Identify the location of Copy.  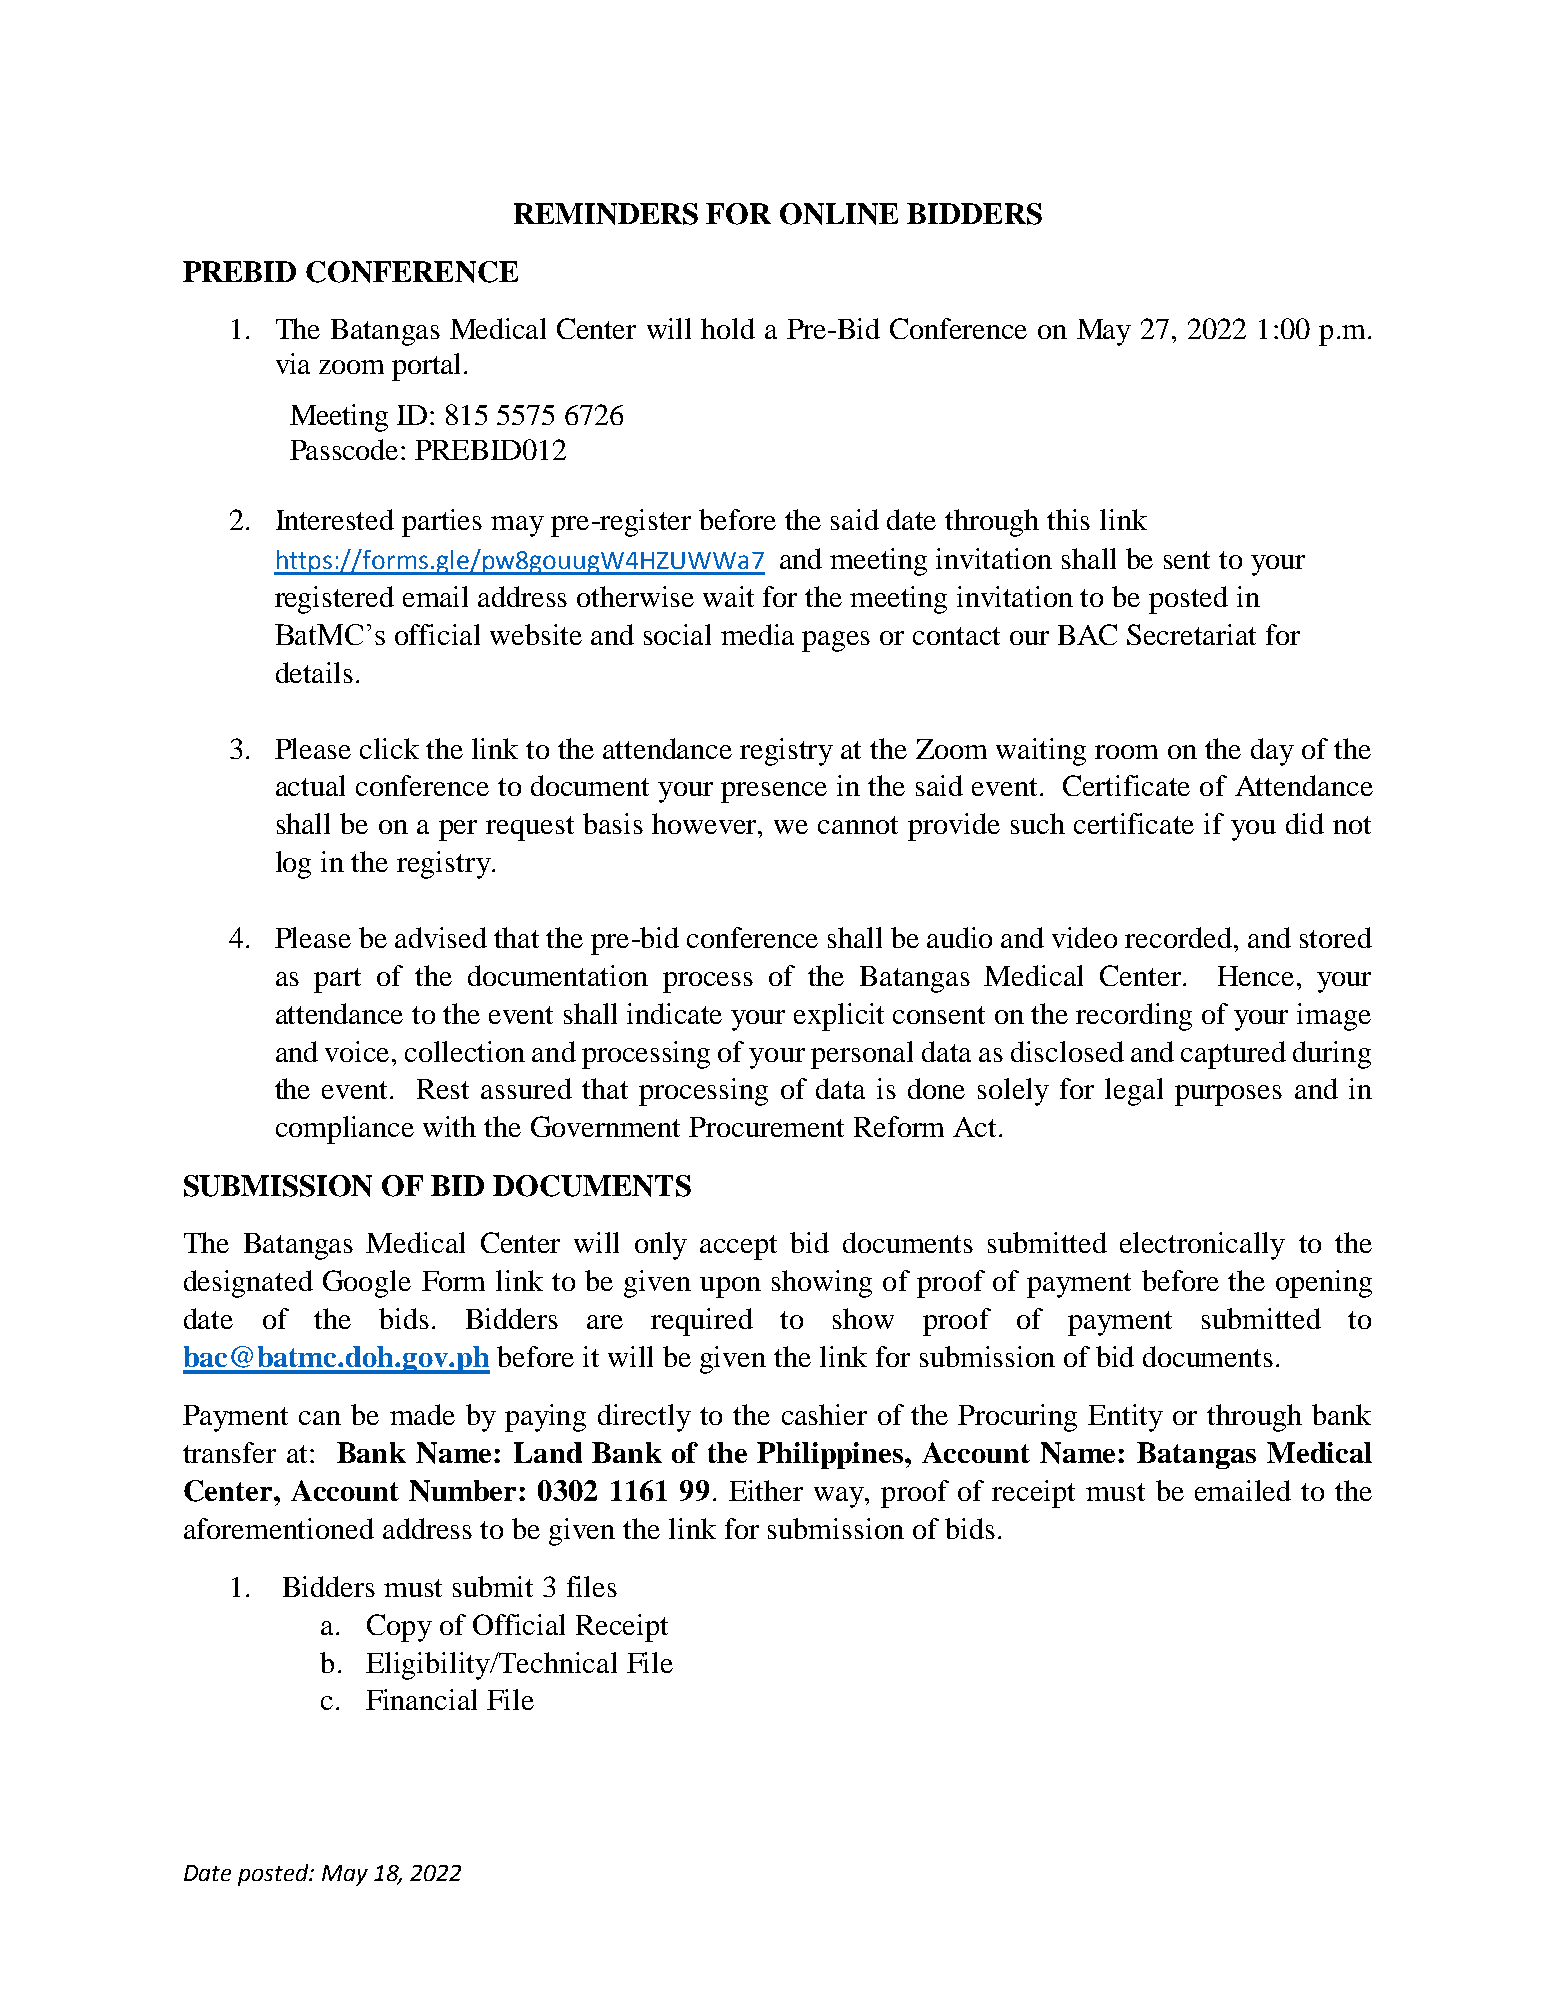
(399, 1628).
